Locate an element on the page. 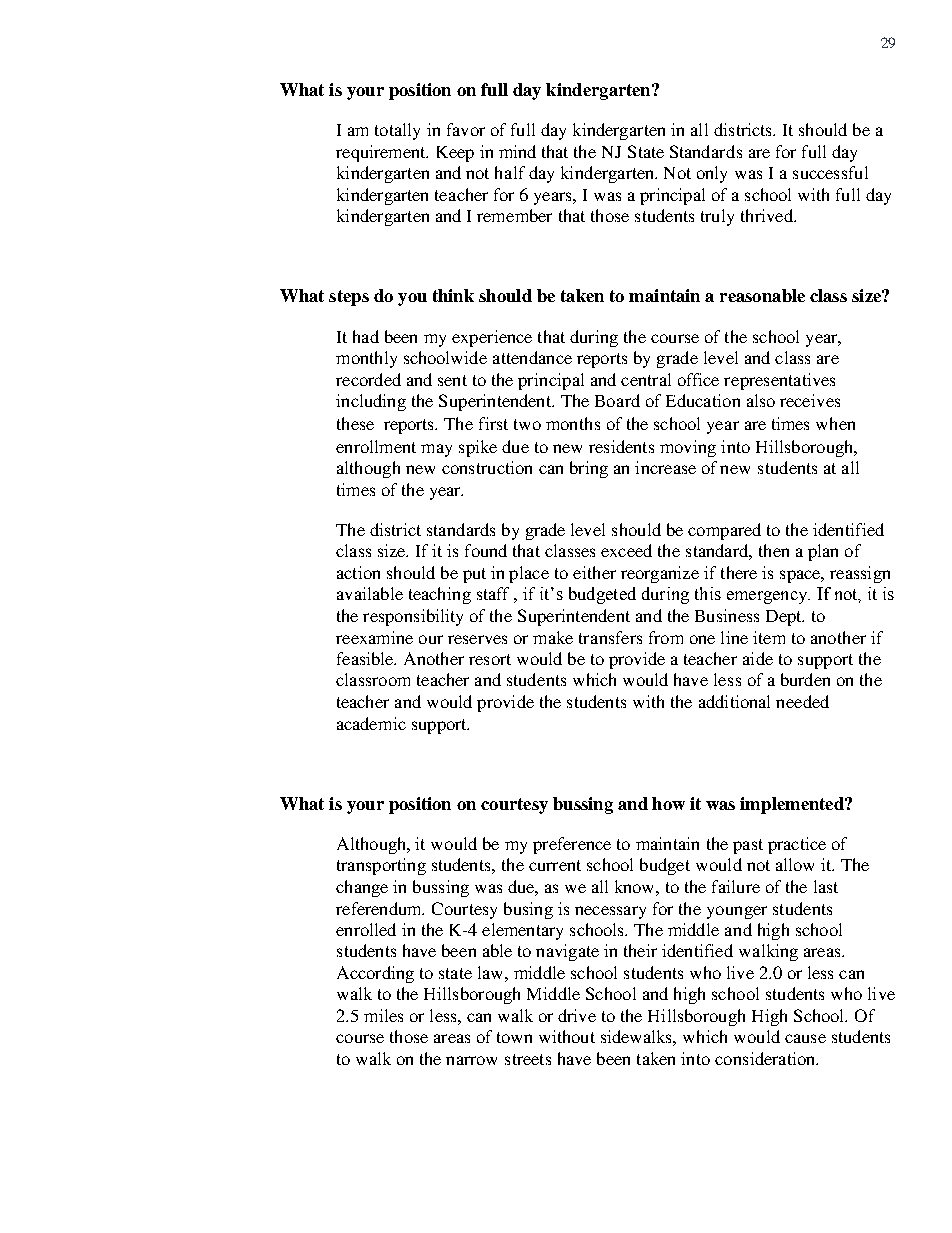 The height and width of the document is (1233, 952). drive is located at coordinates (577, 1015).
